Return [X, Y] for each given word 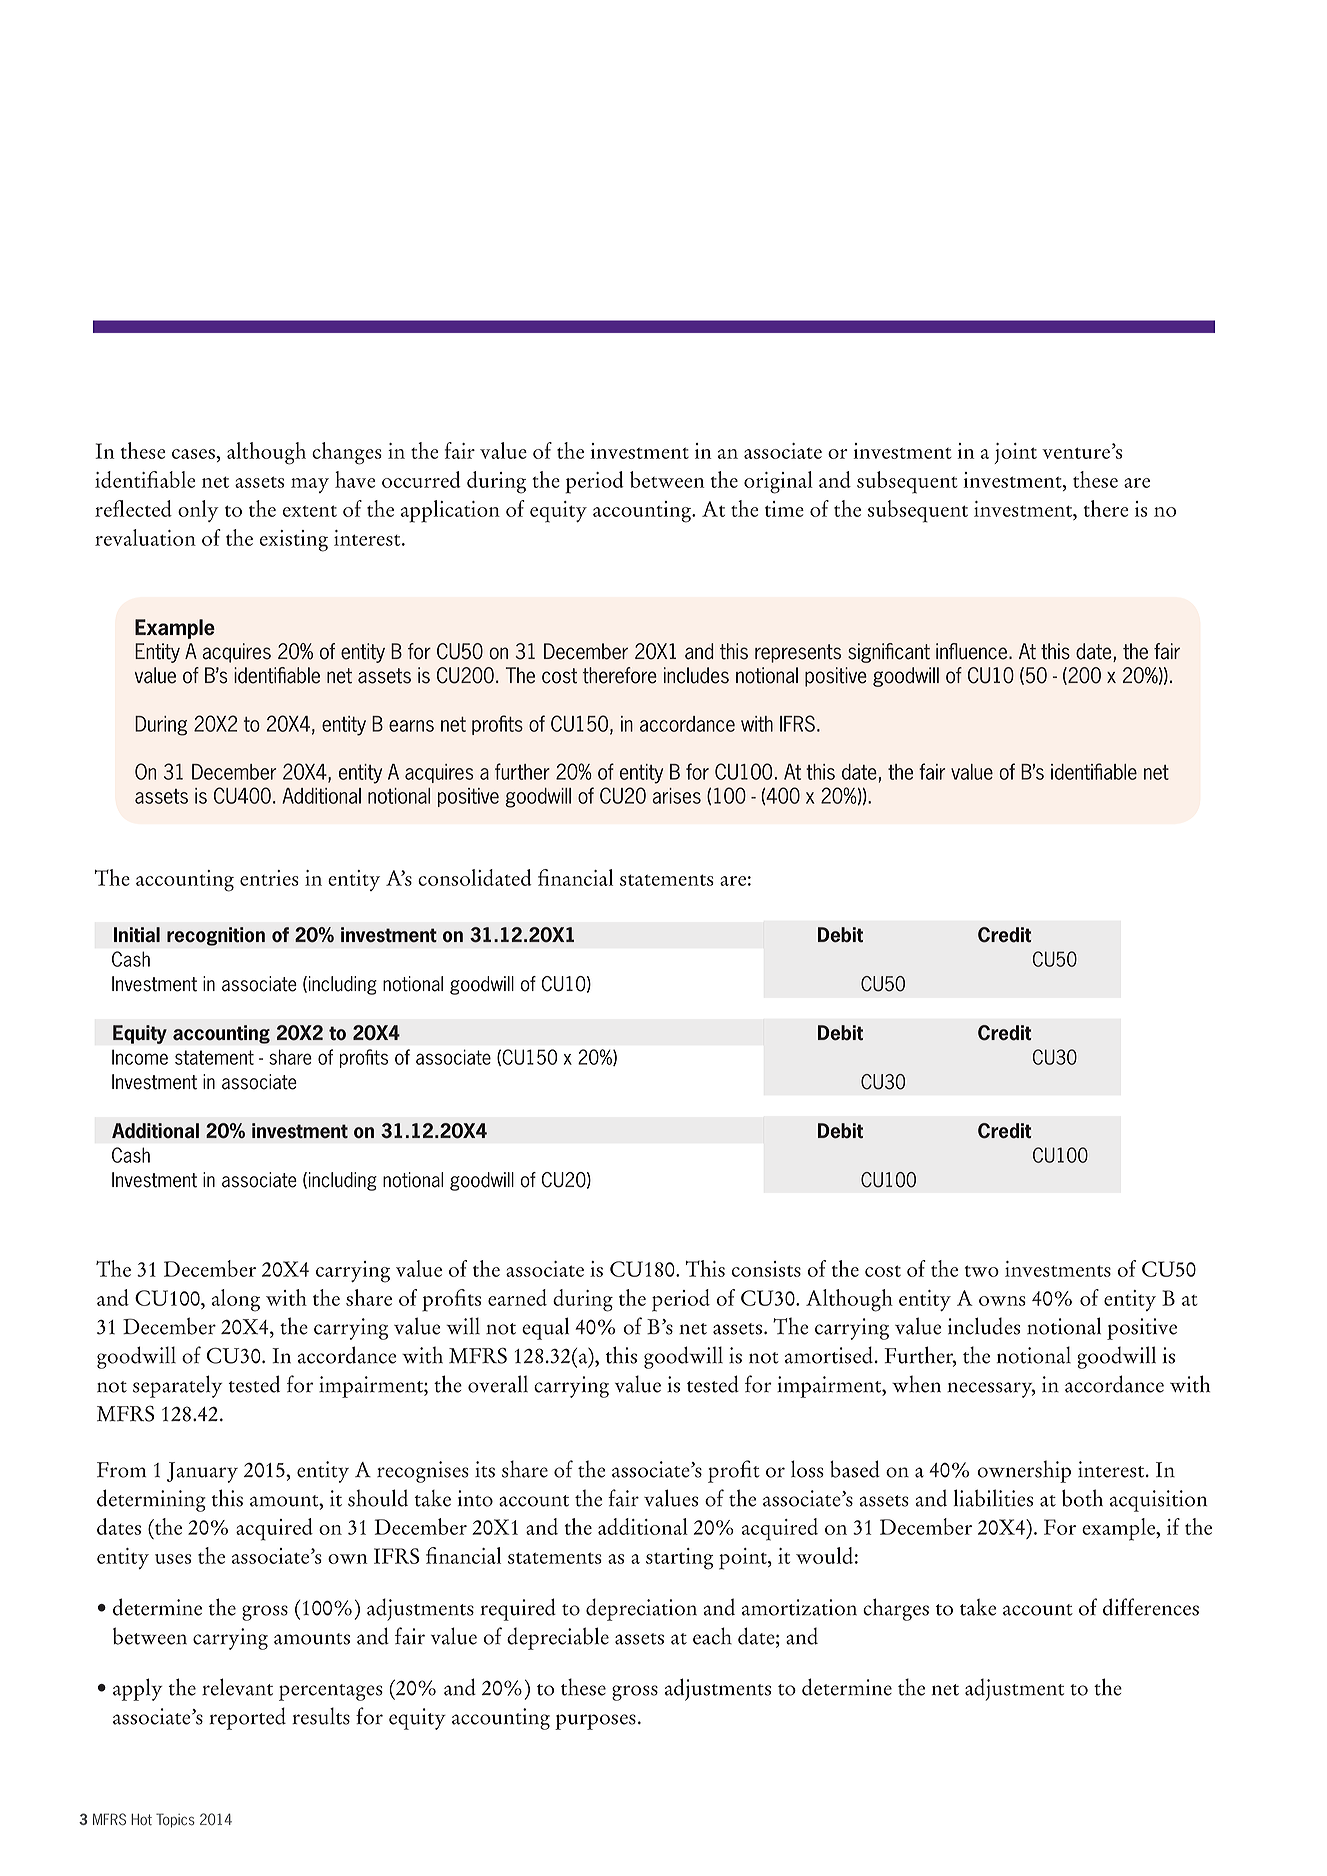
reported [247, 1718]
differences [1151, 1607]
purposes [595, 1722]
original [778, 482]
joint [1015, 453]
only [198, 511]
